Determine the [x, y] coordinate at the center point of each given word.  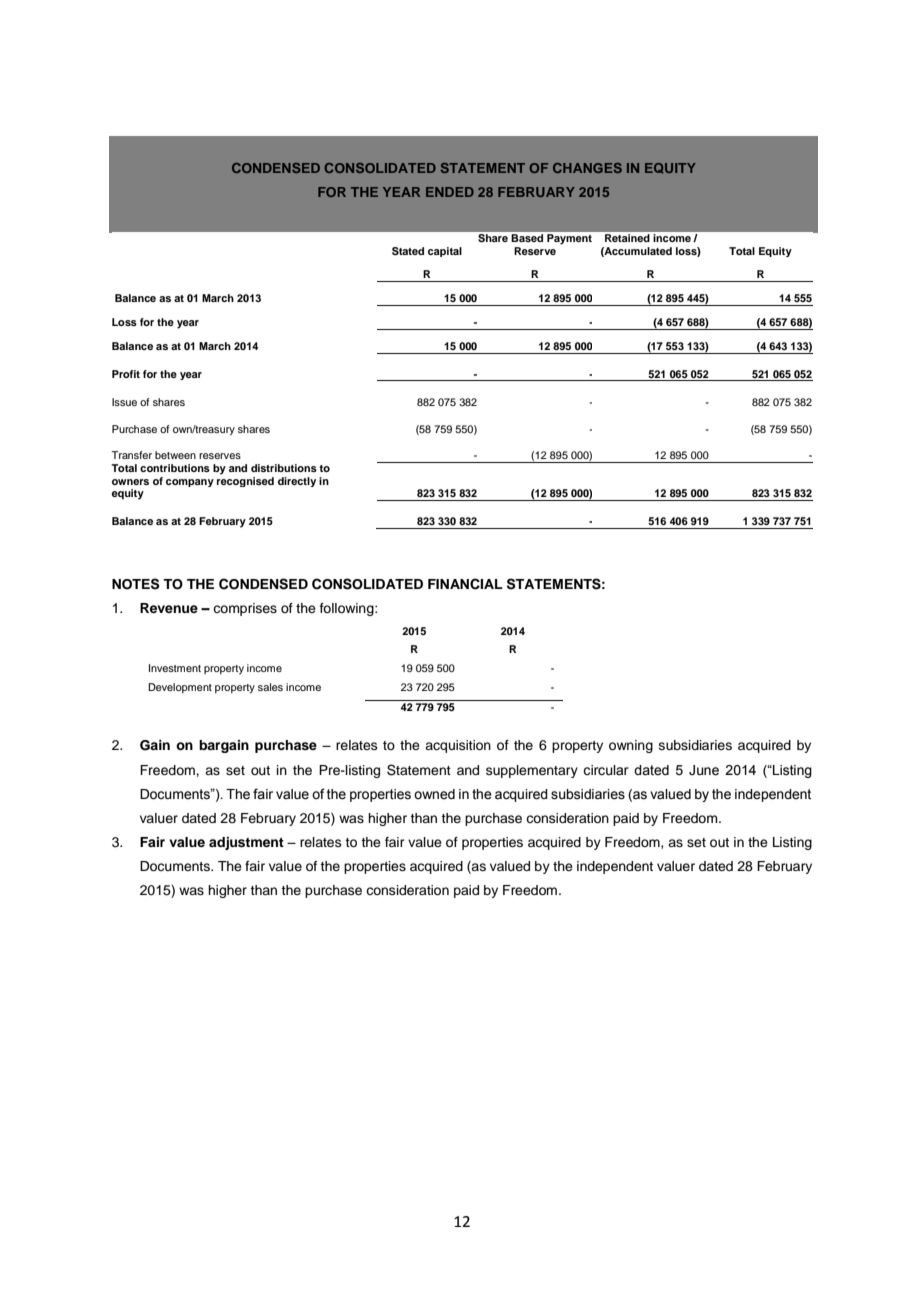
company [190, 483]
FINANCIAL [465, 584]
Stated [408, 251]
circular [606, 770]
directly [297, 482]
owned [434, 794]
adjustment [246, 843]
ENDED [450, 192]
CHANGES [587, 168]
